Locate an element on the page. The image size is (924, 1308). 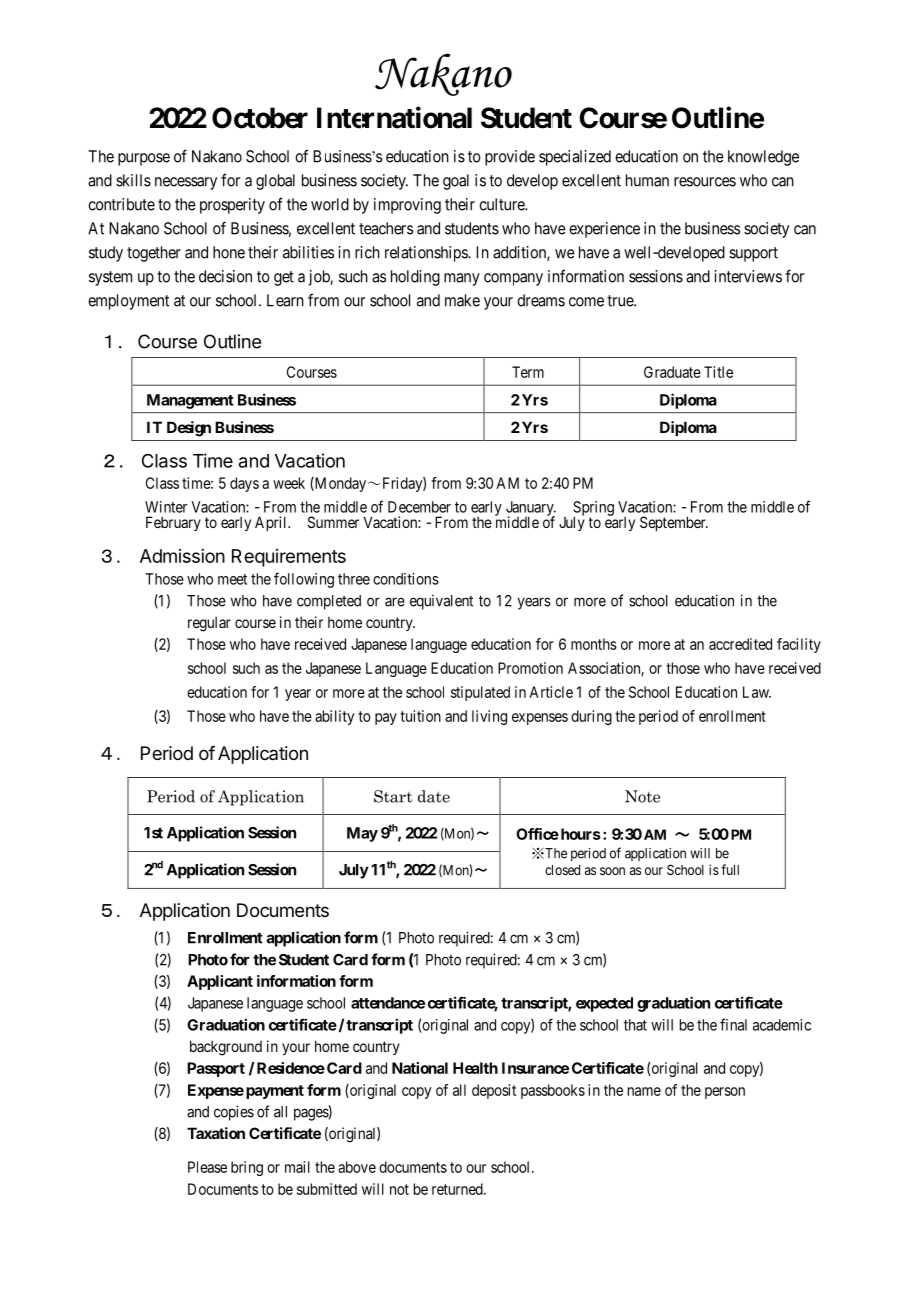
stipulated is located at coordinates (480, 693).
